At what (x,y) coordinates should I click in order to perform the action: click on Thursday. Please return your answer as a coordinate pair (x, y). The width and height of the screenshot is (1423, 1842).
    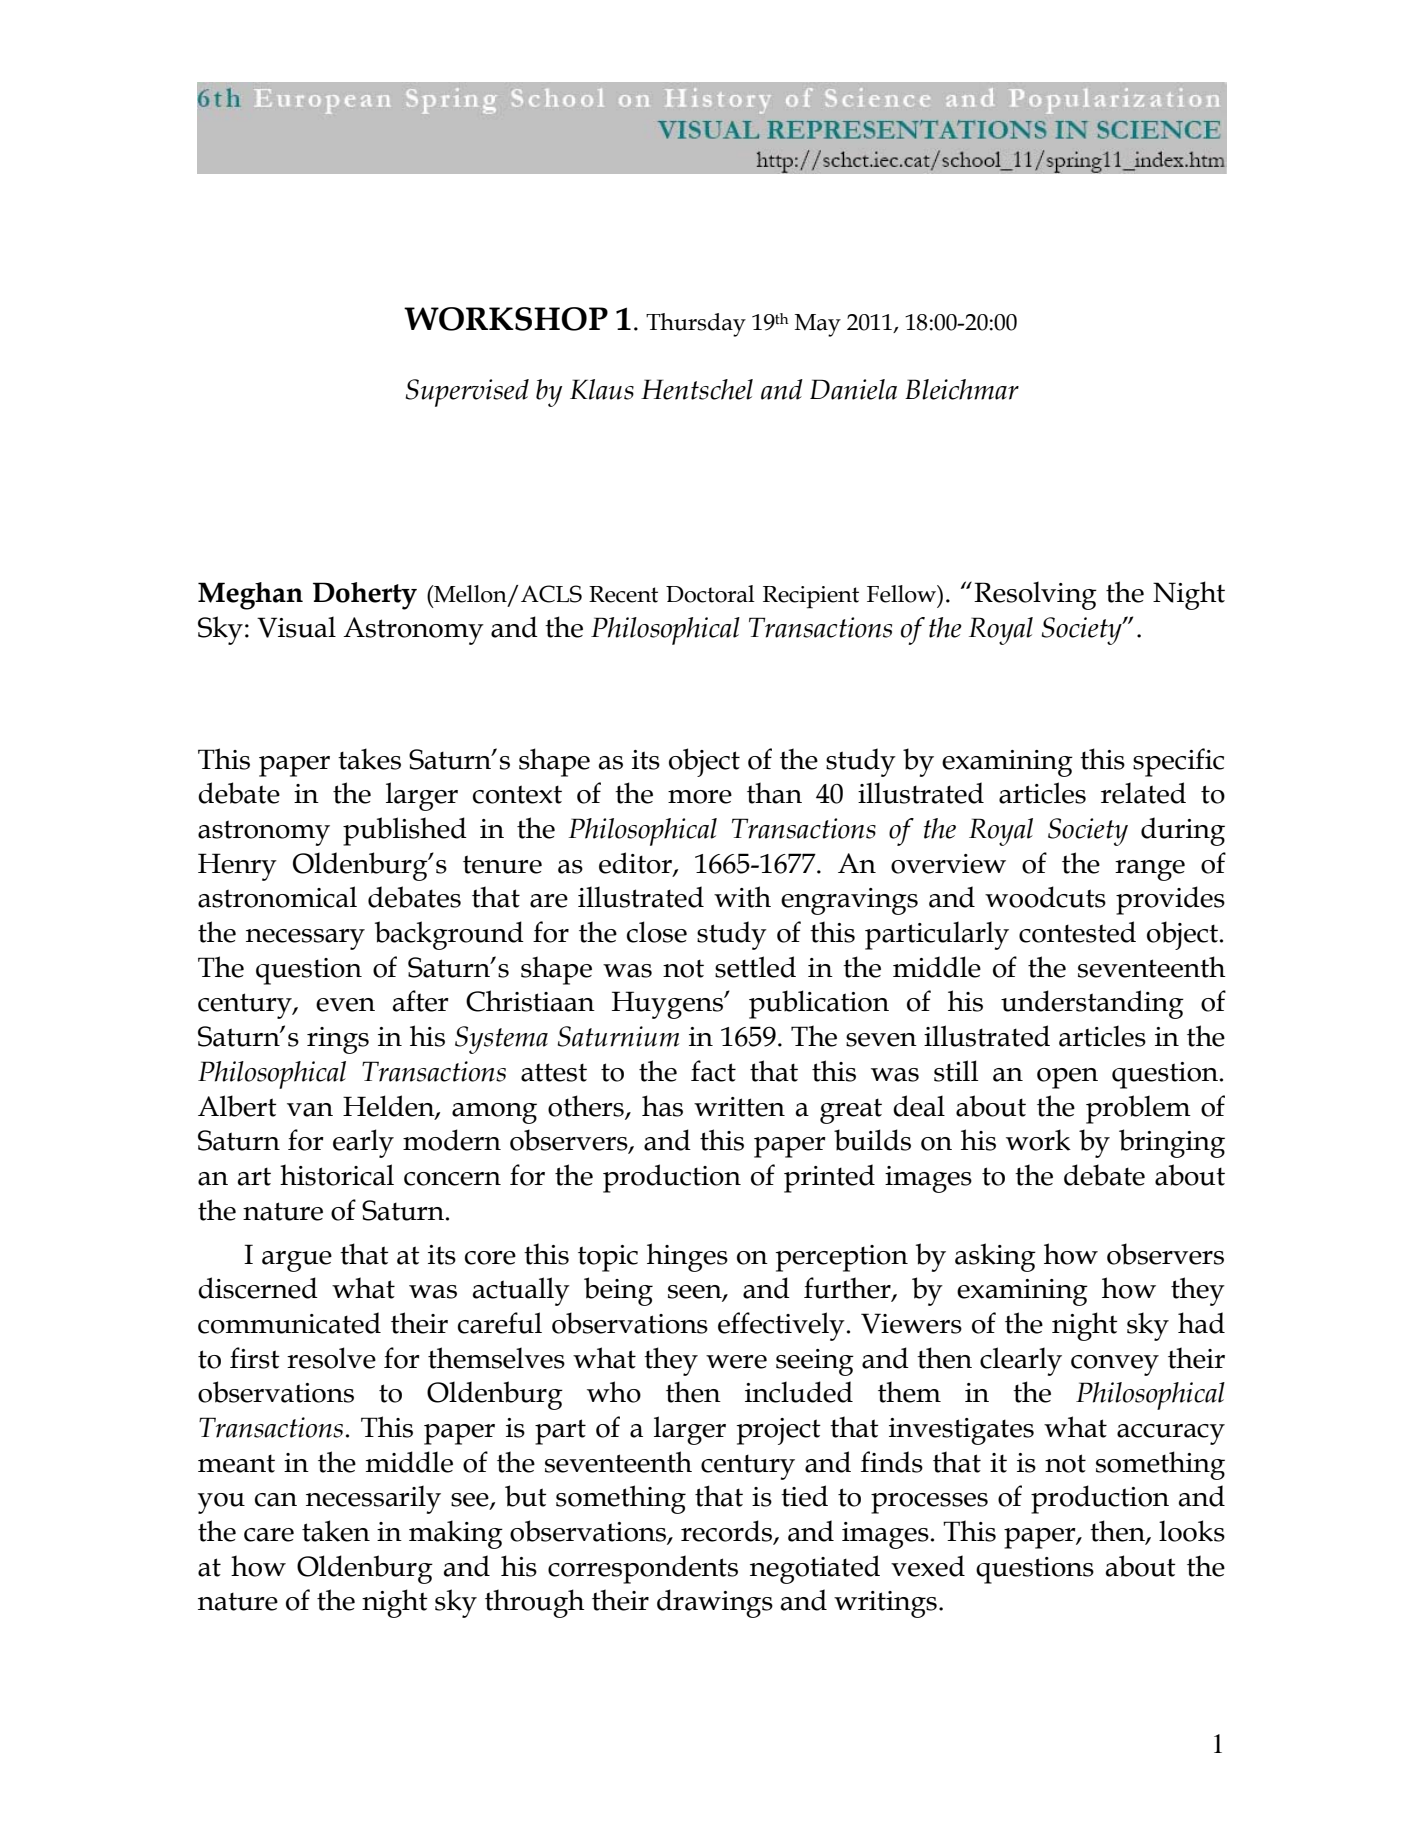
    Looking at the image, I should click on (696, 325).
